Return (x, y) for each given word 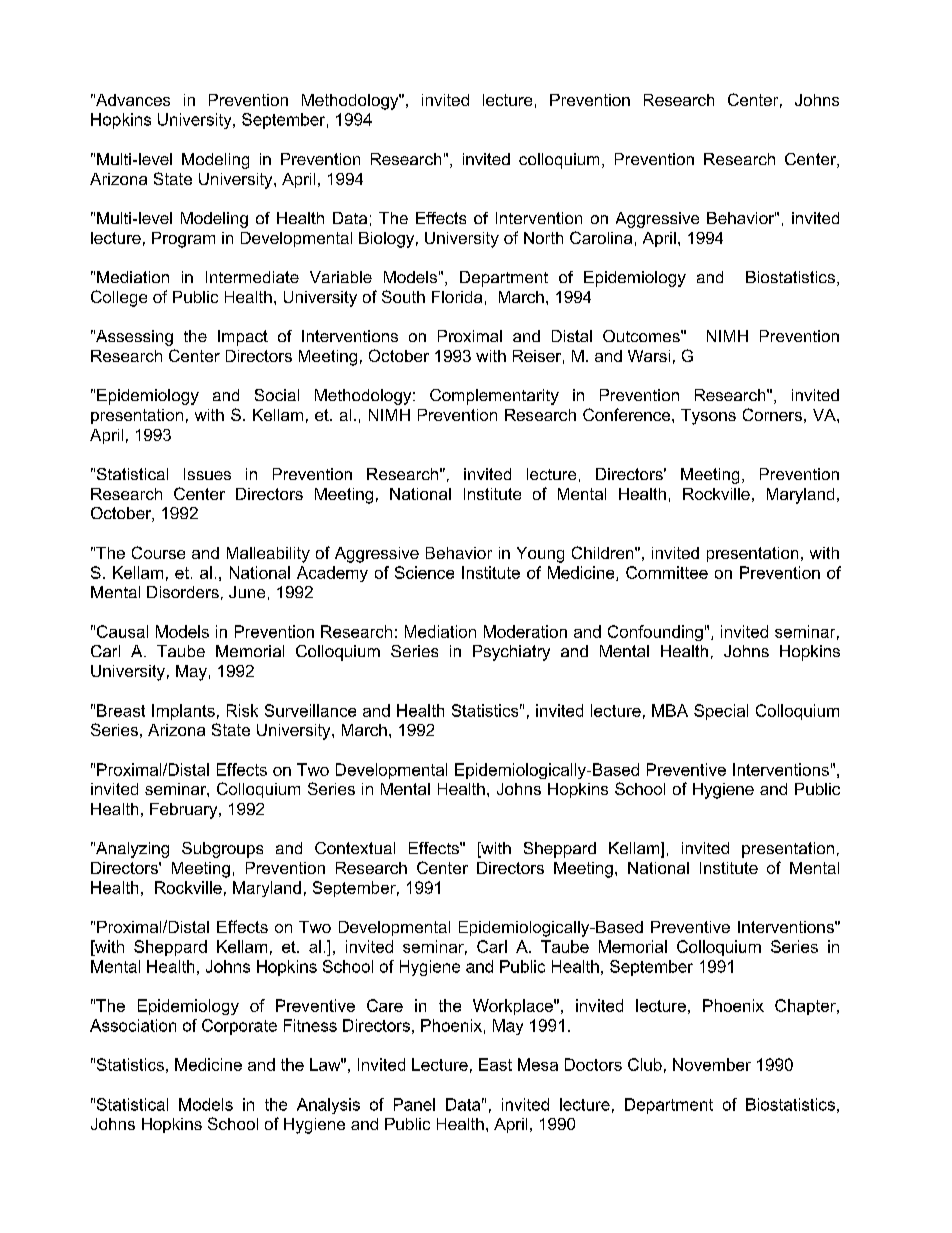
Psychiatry (511, 653)
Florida (457, 297)
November (712, 1064)
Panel (414, 1104)
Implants (183, 712)
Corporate (239, 1027)
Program (183, 240)
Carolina (601, 237)
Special (721, 712)
